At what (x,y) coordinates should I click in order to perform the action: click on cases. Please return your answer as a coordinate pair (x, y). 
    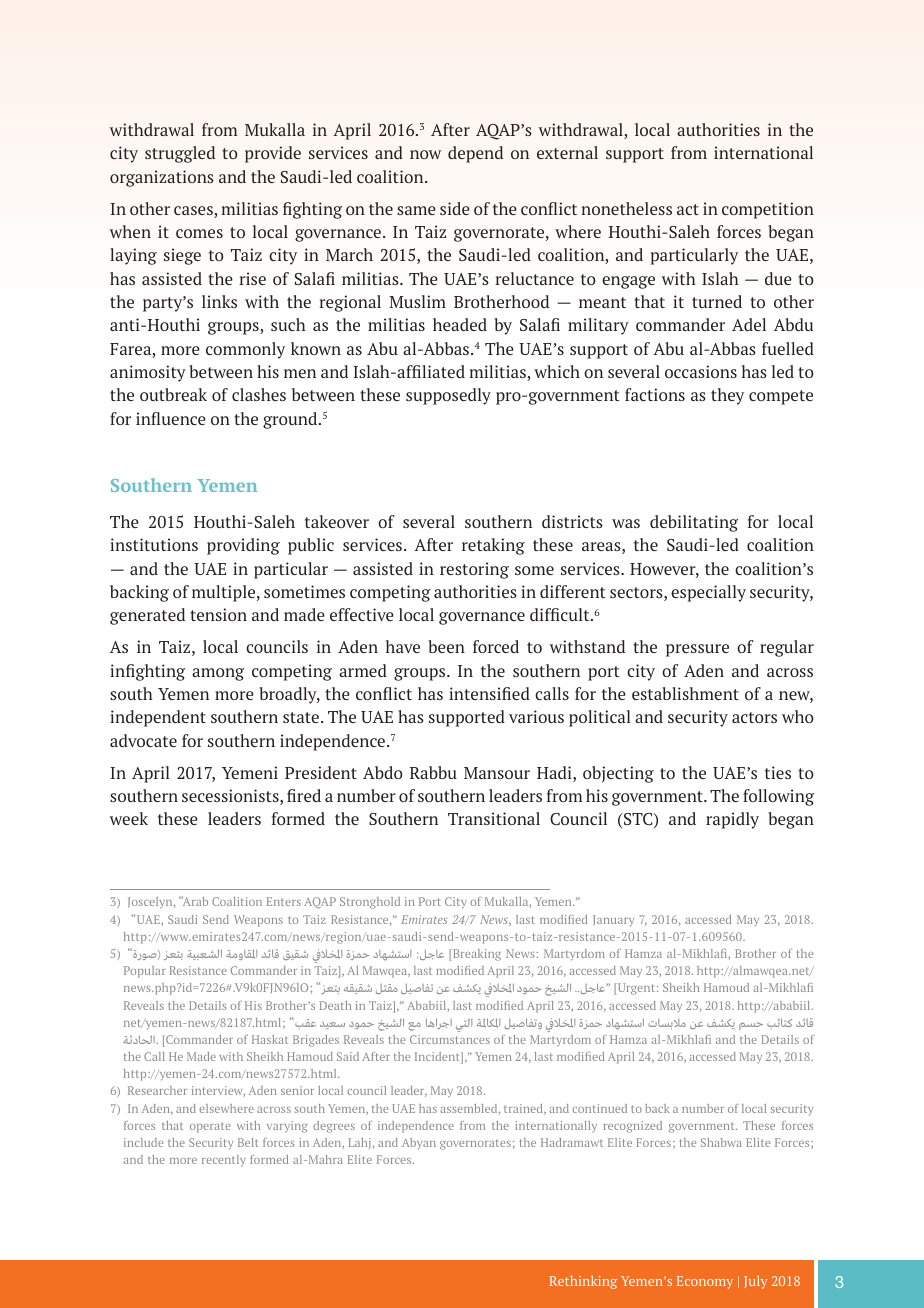
    Looking at the image, I should click on (194, 212).
